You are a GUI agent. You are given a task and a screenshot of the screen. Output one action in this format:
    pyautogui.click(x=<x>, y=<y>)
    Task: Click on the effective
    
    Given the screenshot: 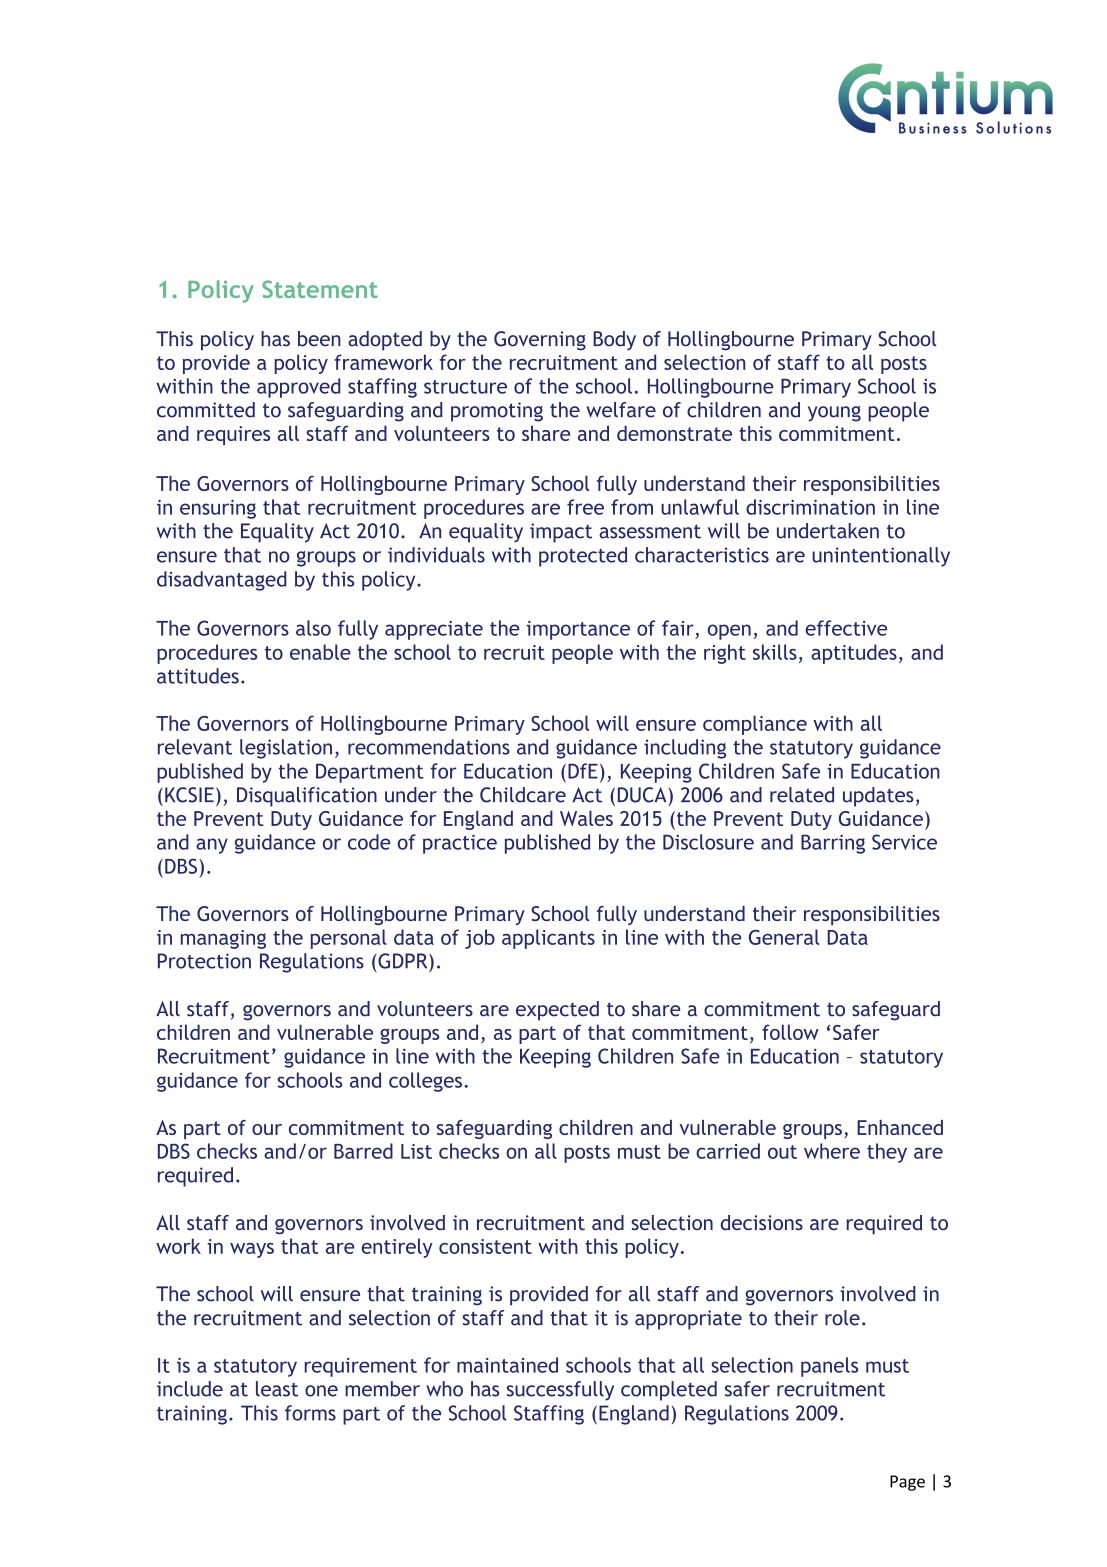 What is the action you would take?
    pyautogui.click(x=846, y=628)
